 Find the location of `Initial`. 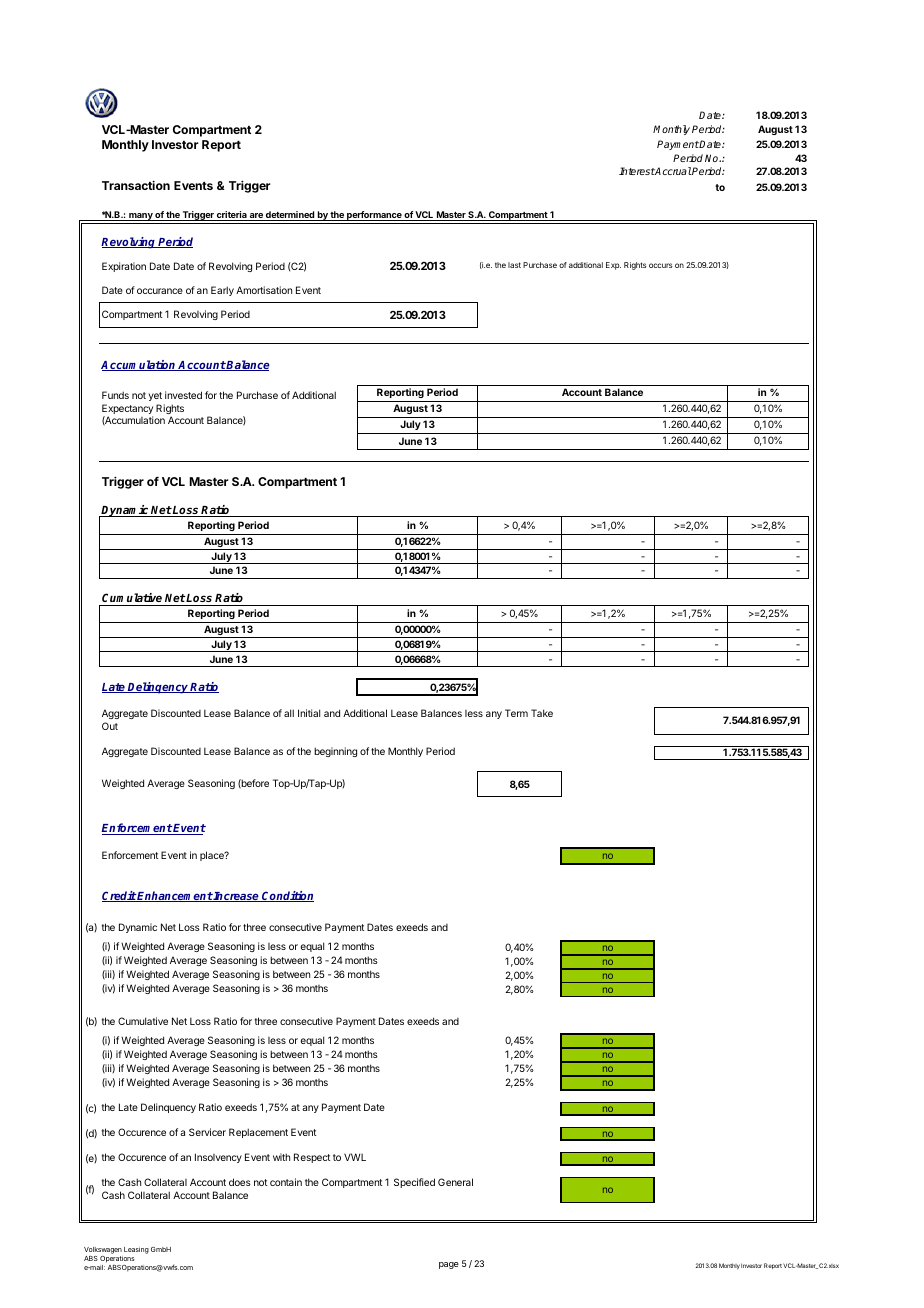

Initial is located at coordinates (309, 713).
